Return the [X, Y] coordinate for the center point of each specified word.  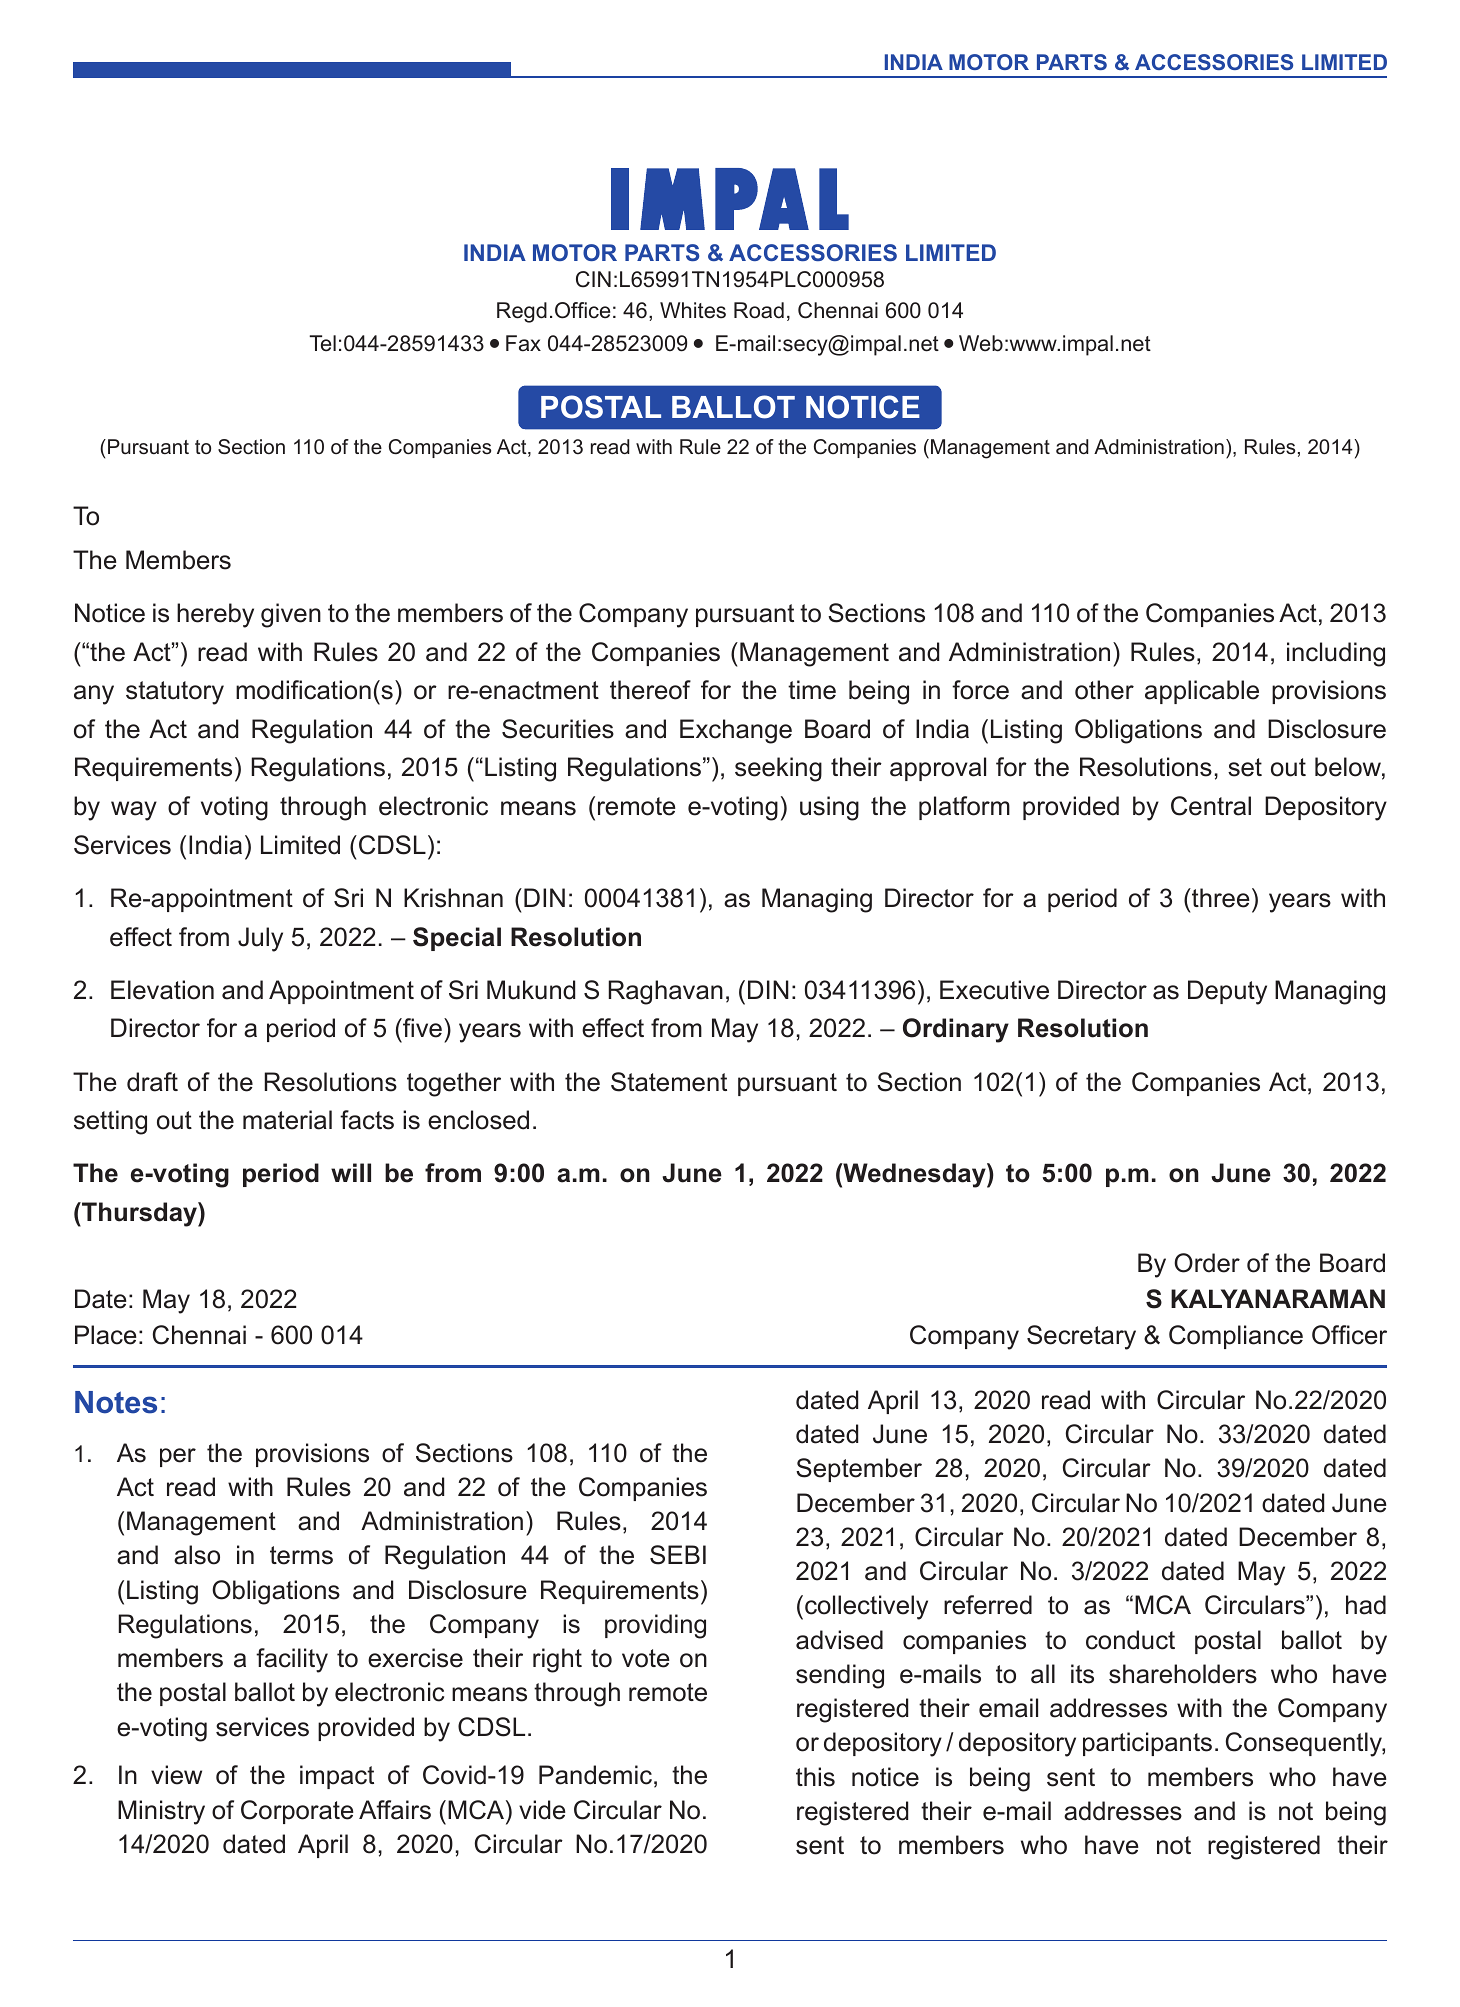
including [1336, 654]
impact [337, 1777]
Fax [523, 343]
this [815, 1777]
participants [1147, 1744]
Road [759, 310]
